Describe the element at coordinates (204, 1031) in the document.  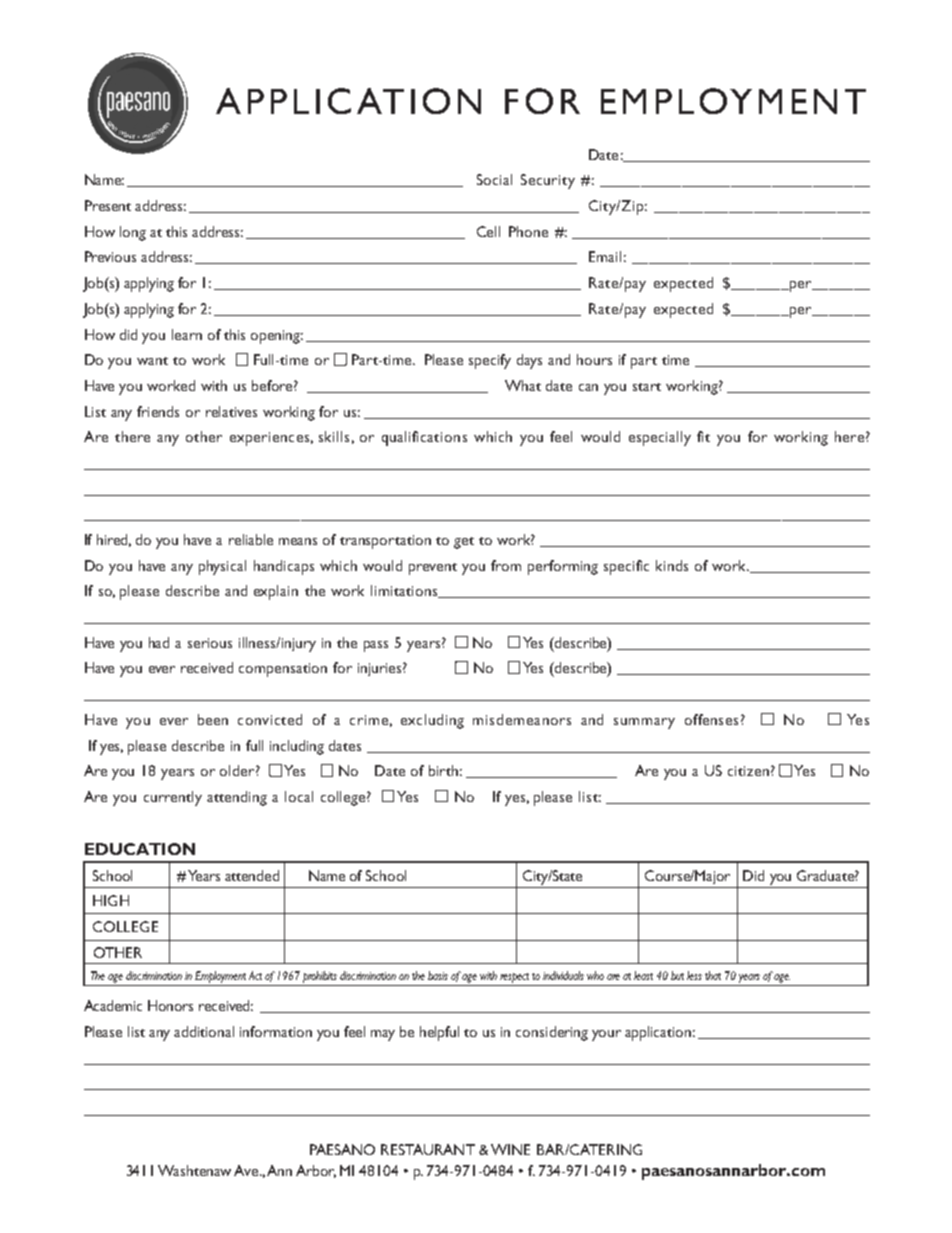
I see `additional` at that location.
